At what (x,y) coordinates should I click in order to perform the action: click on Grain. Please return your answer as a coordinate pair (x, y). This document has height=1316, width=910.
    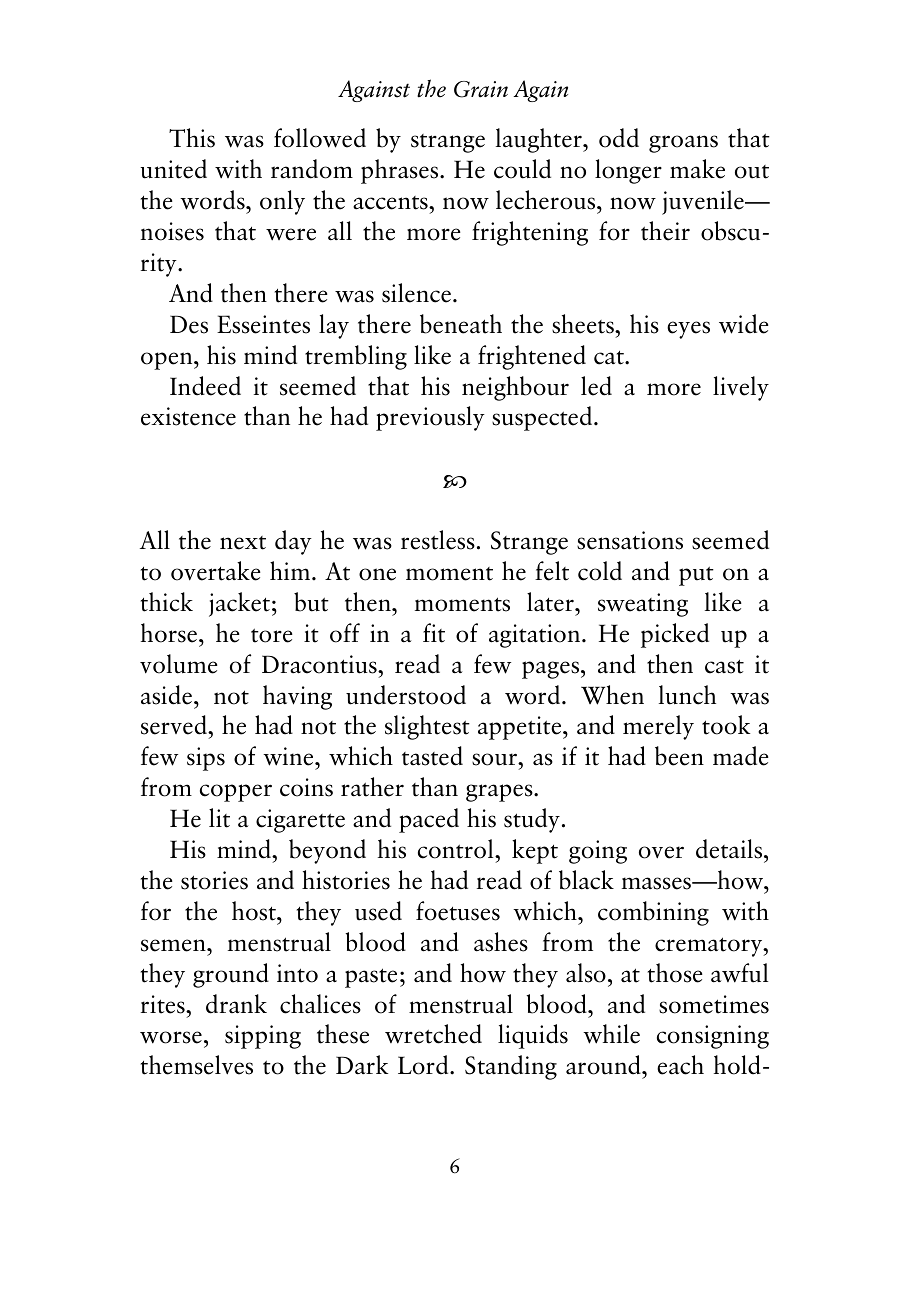
    Looking at the image, I should click on (481, 89).
